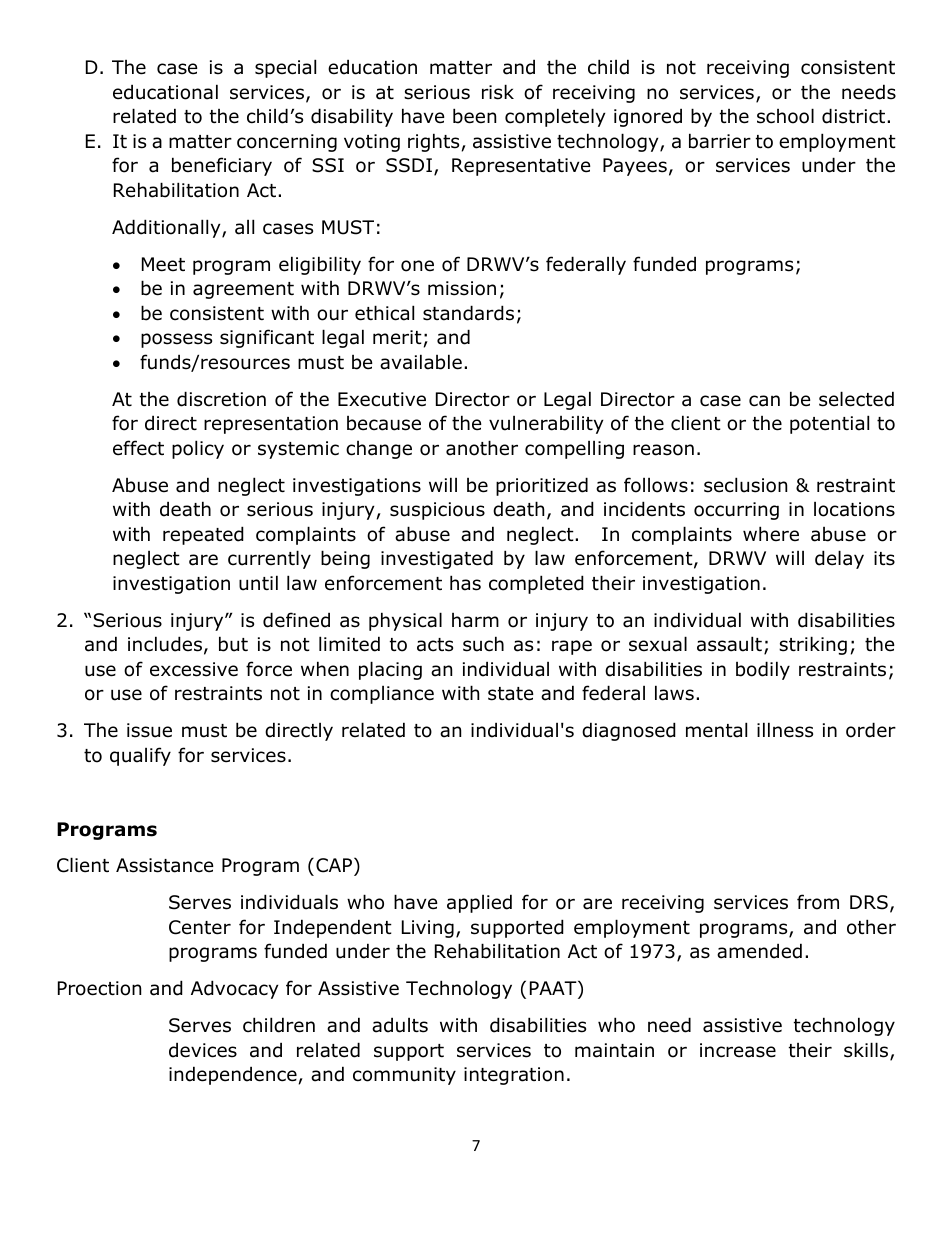 The width and height of the screenshot is (952, 1233). Describe the element at coordinates (203, 1050) in the screenshot. I see `devices` at that location.
